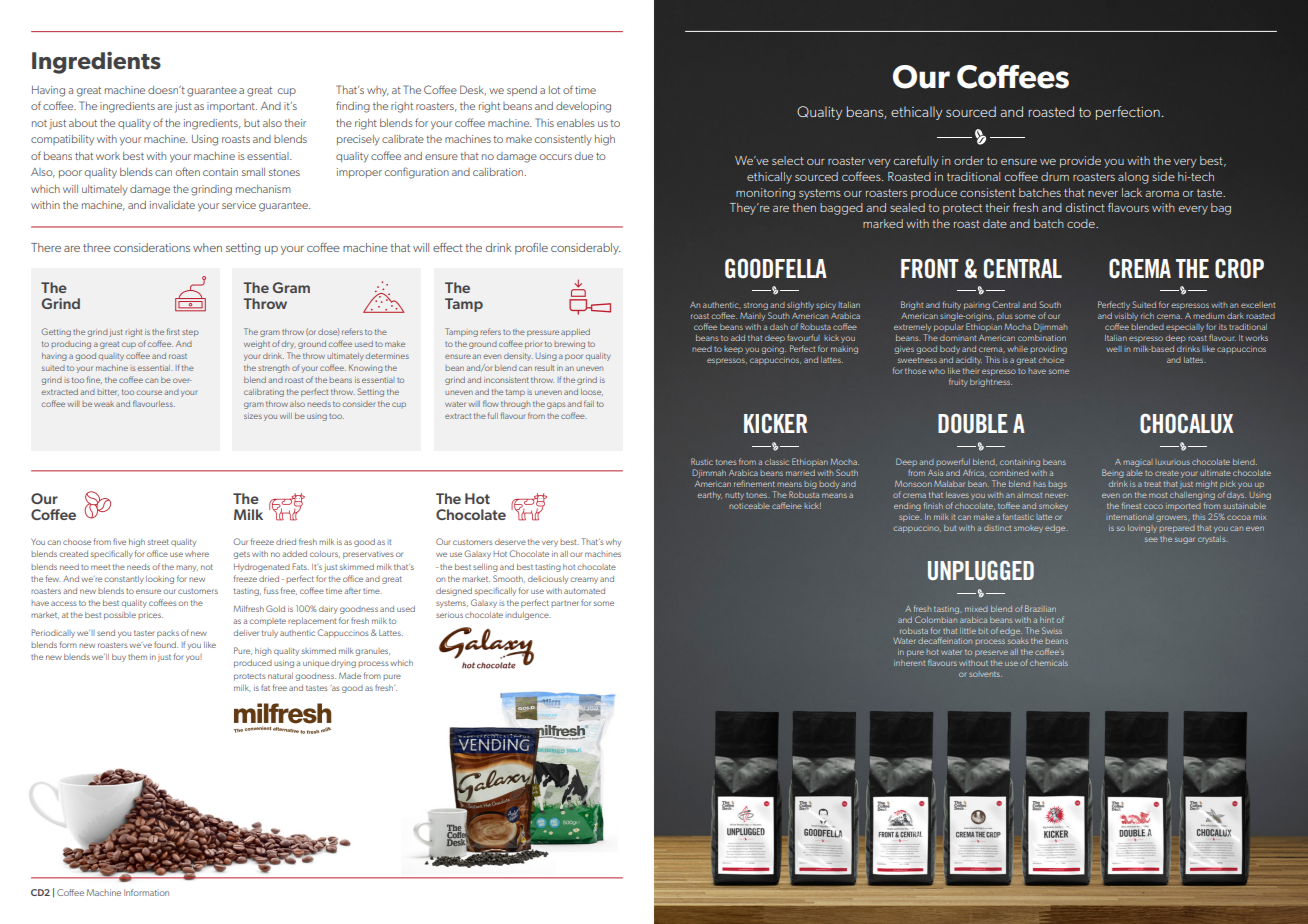  What do you see at coordinates (137, 657) in the screenshot?
I see `them` at bounding box center [137, 657].
